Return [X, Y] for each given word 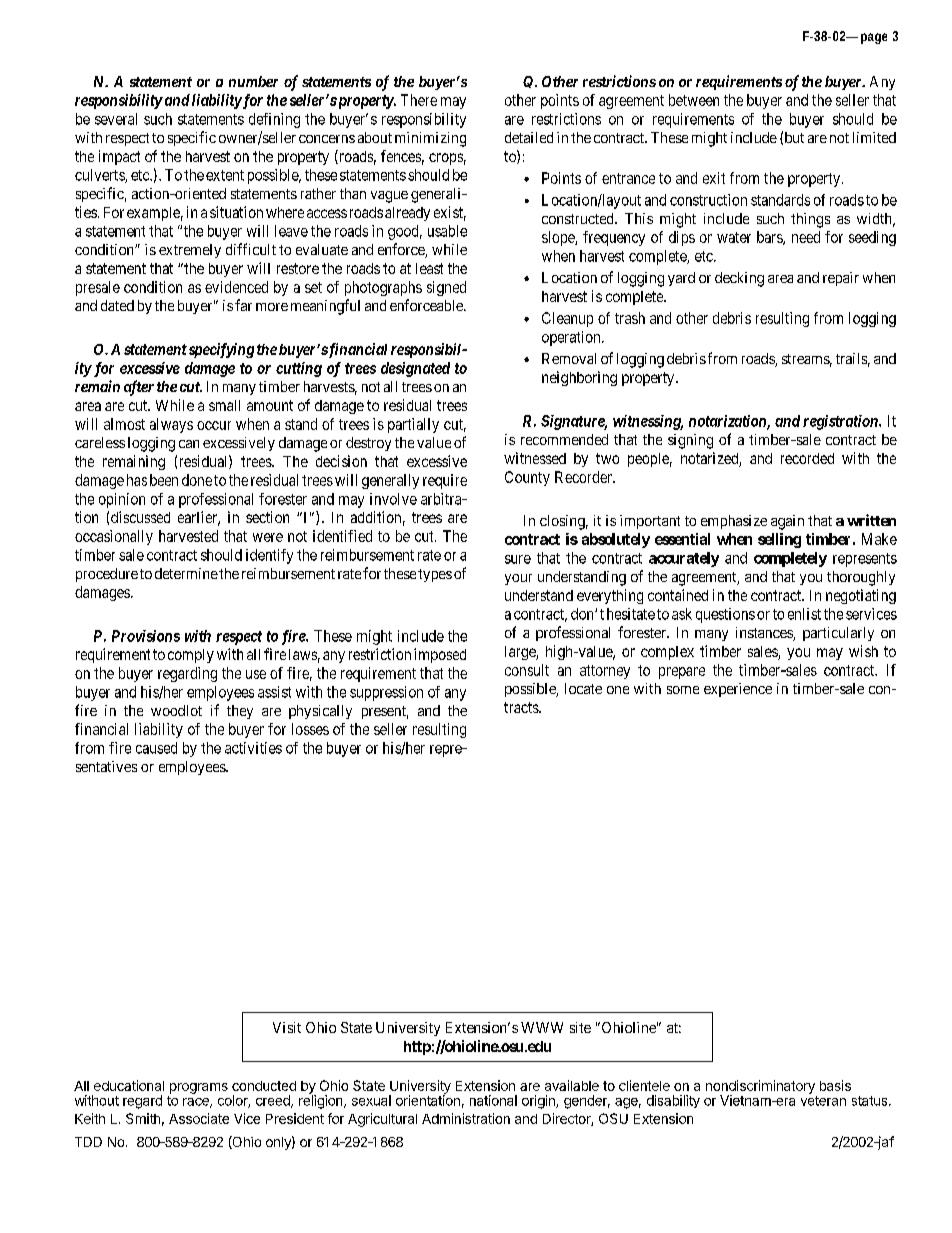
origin [539, 1102]
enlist [804, 614]
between [694, 100]
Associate [199, 1118]
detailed [529, 137]
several [116, 119]
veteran [823, 1101]
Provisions [146, 636]
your [518, 579]
